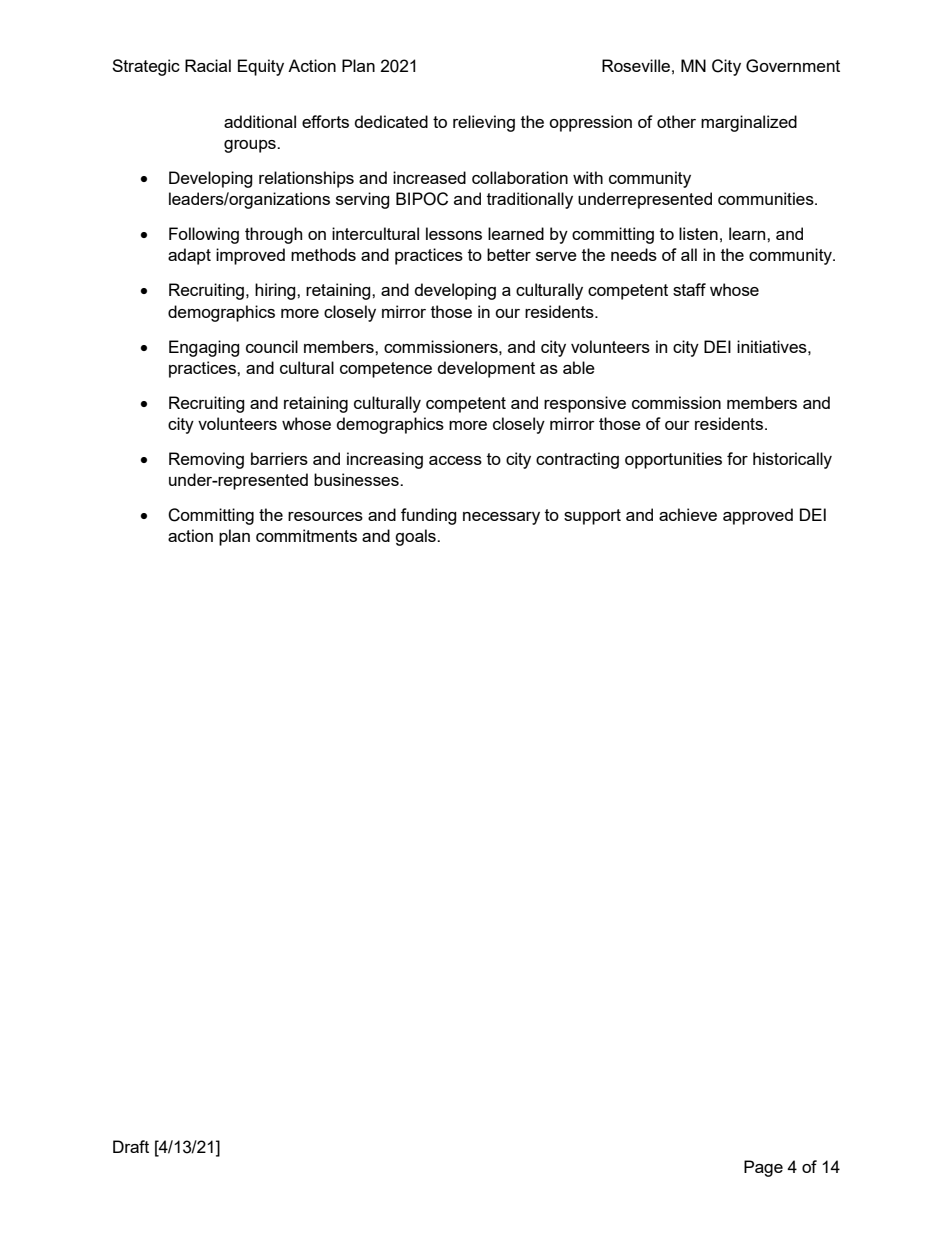 This document has width=952, height=1233. Describe the element at coordinates (131, 1146) in the document. I see `Draft` at that location.
